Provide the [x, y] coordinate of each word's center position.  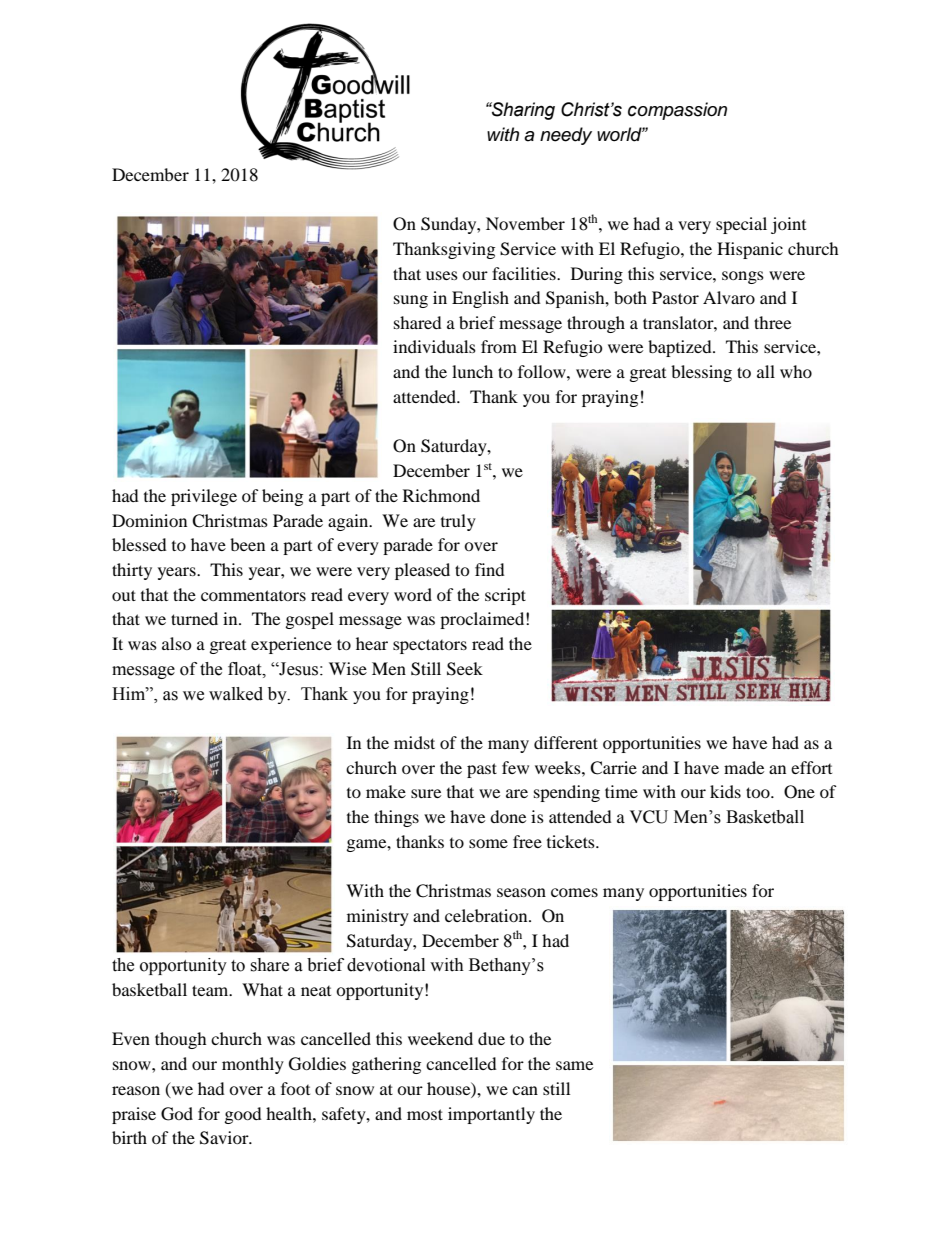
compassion [677, 111]
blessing [701, 373]
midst [414, 742]
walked [236, 694]
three [772, 322]
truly [458, 522]
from [499, 346]
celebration [487, 915]
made [744, 767]
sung [411, 301]
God [177, 1114]
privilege [204, 497]
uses [442, 275]
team [211, 990]
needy [566, 136]
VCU [649, 817]
